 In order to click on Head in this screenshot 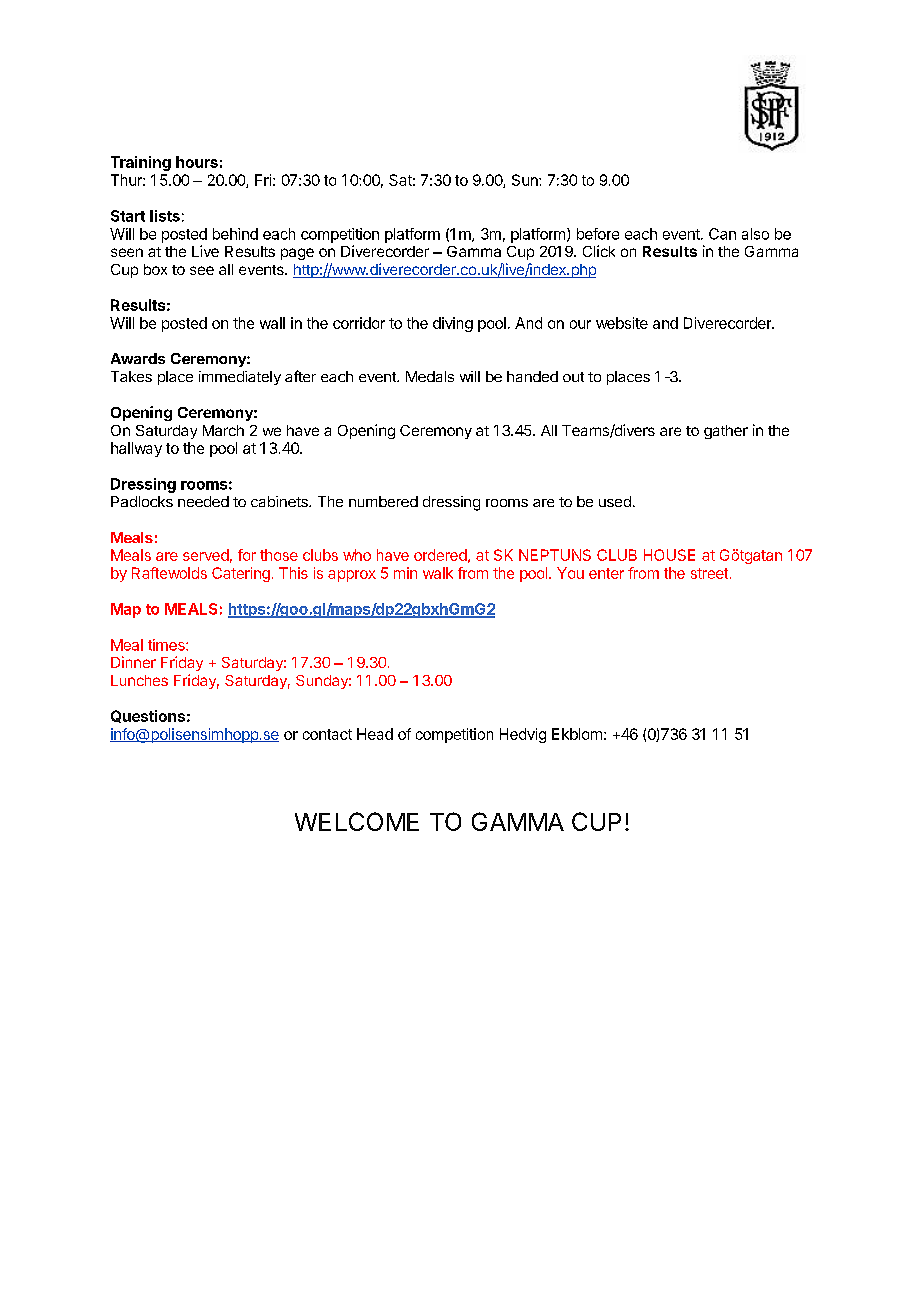, I will do `click(375, 734)`.
